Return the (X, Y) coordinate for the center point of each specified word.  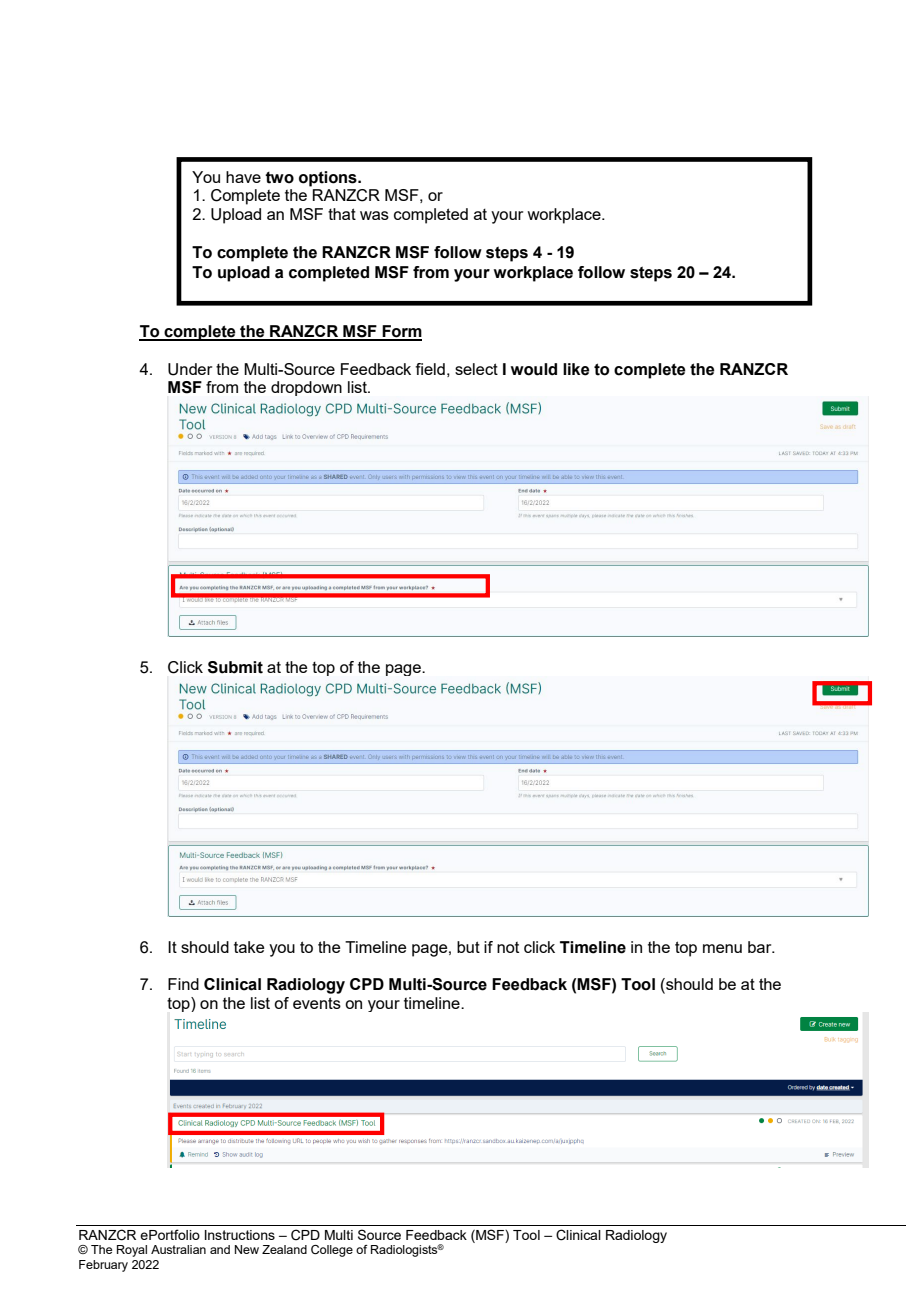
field (430, 369)
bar (761, 947)
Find (183, 984)
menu (722, 948)
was (374, 215)
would (534, 369)
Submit (235, 667)
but (468, 947)
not (508, 947)
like (576, 369)
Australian (178, 1249)
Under (190, 369)
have (243, 177)
